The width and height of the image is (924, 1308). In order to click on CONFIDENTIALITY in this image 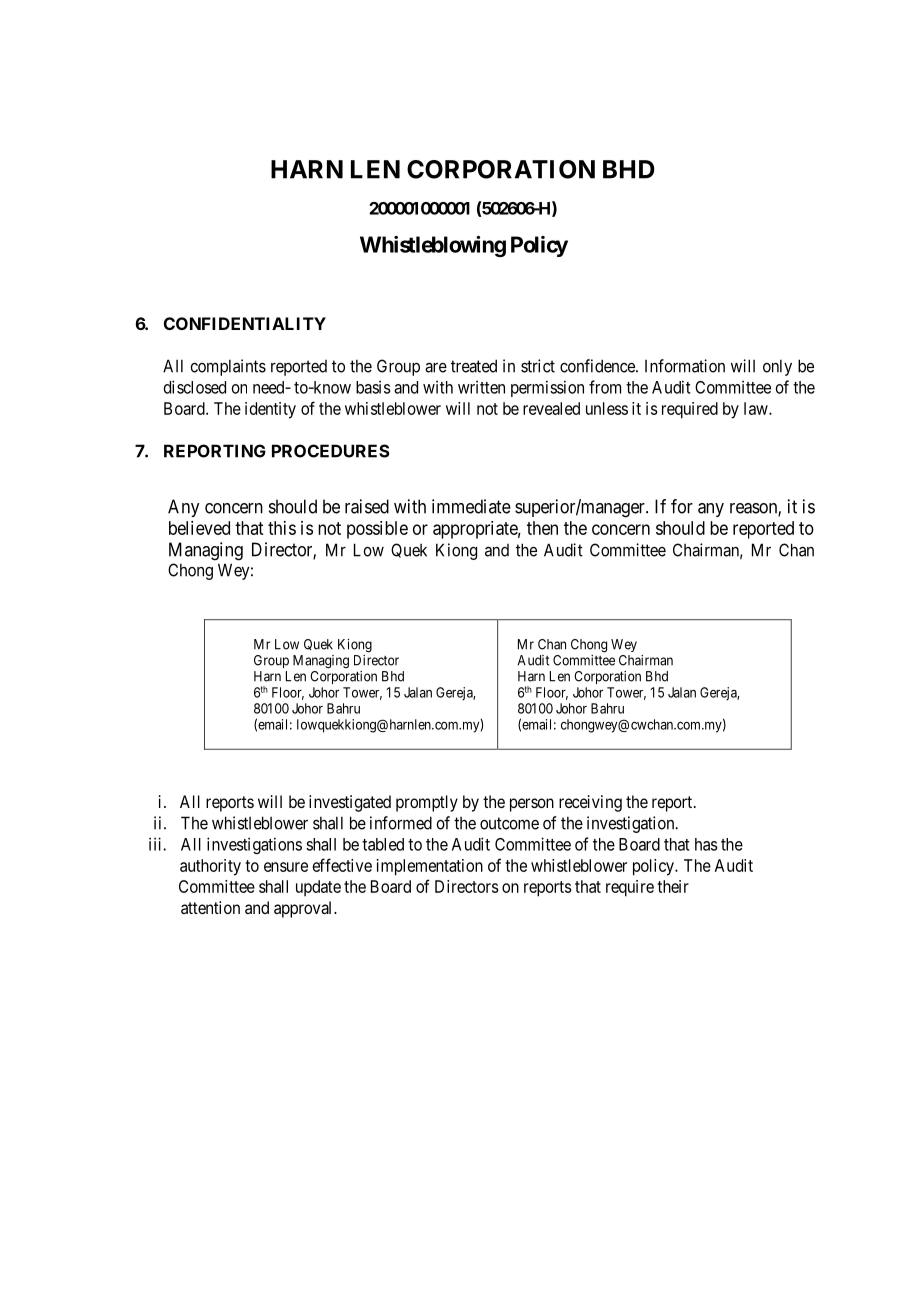, I will do `click(245, 323)`.
